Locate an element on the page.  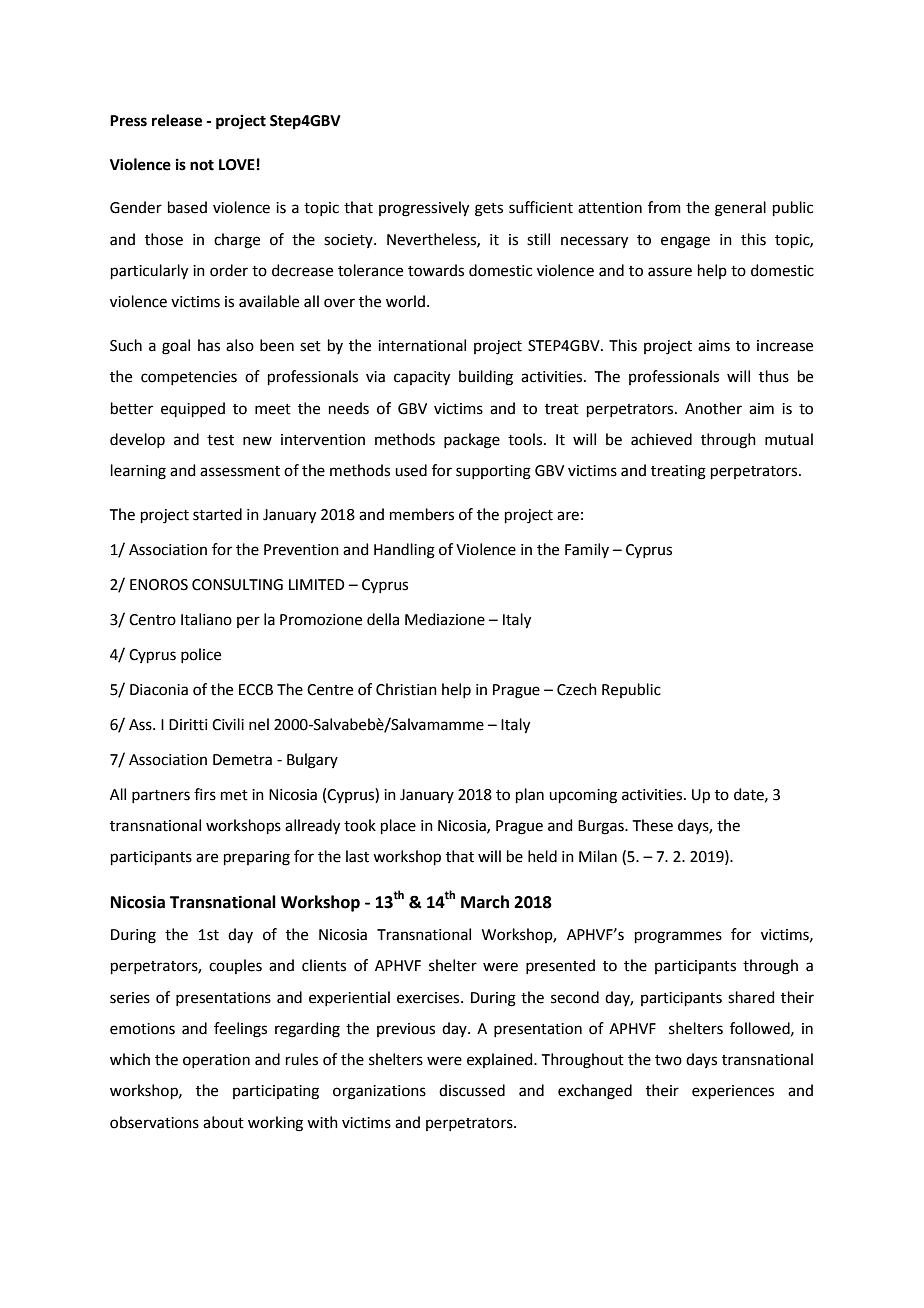
general is located at coordinates (740, 209).
